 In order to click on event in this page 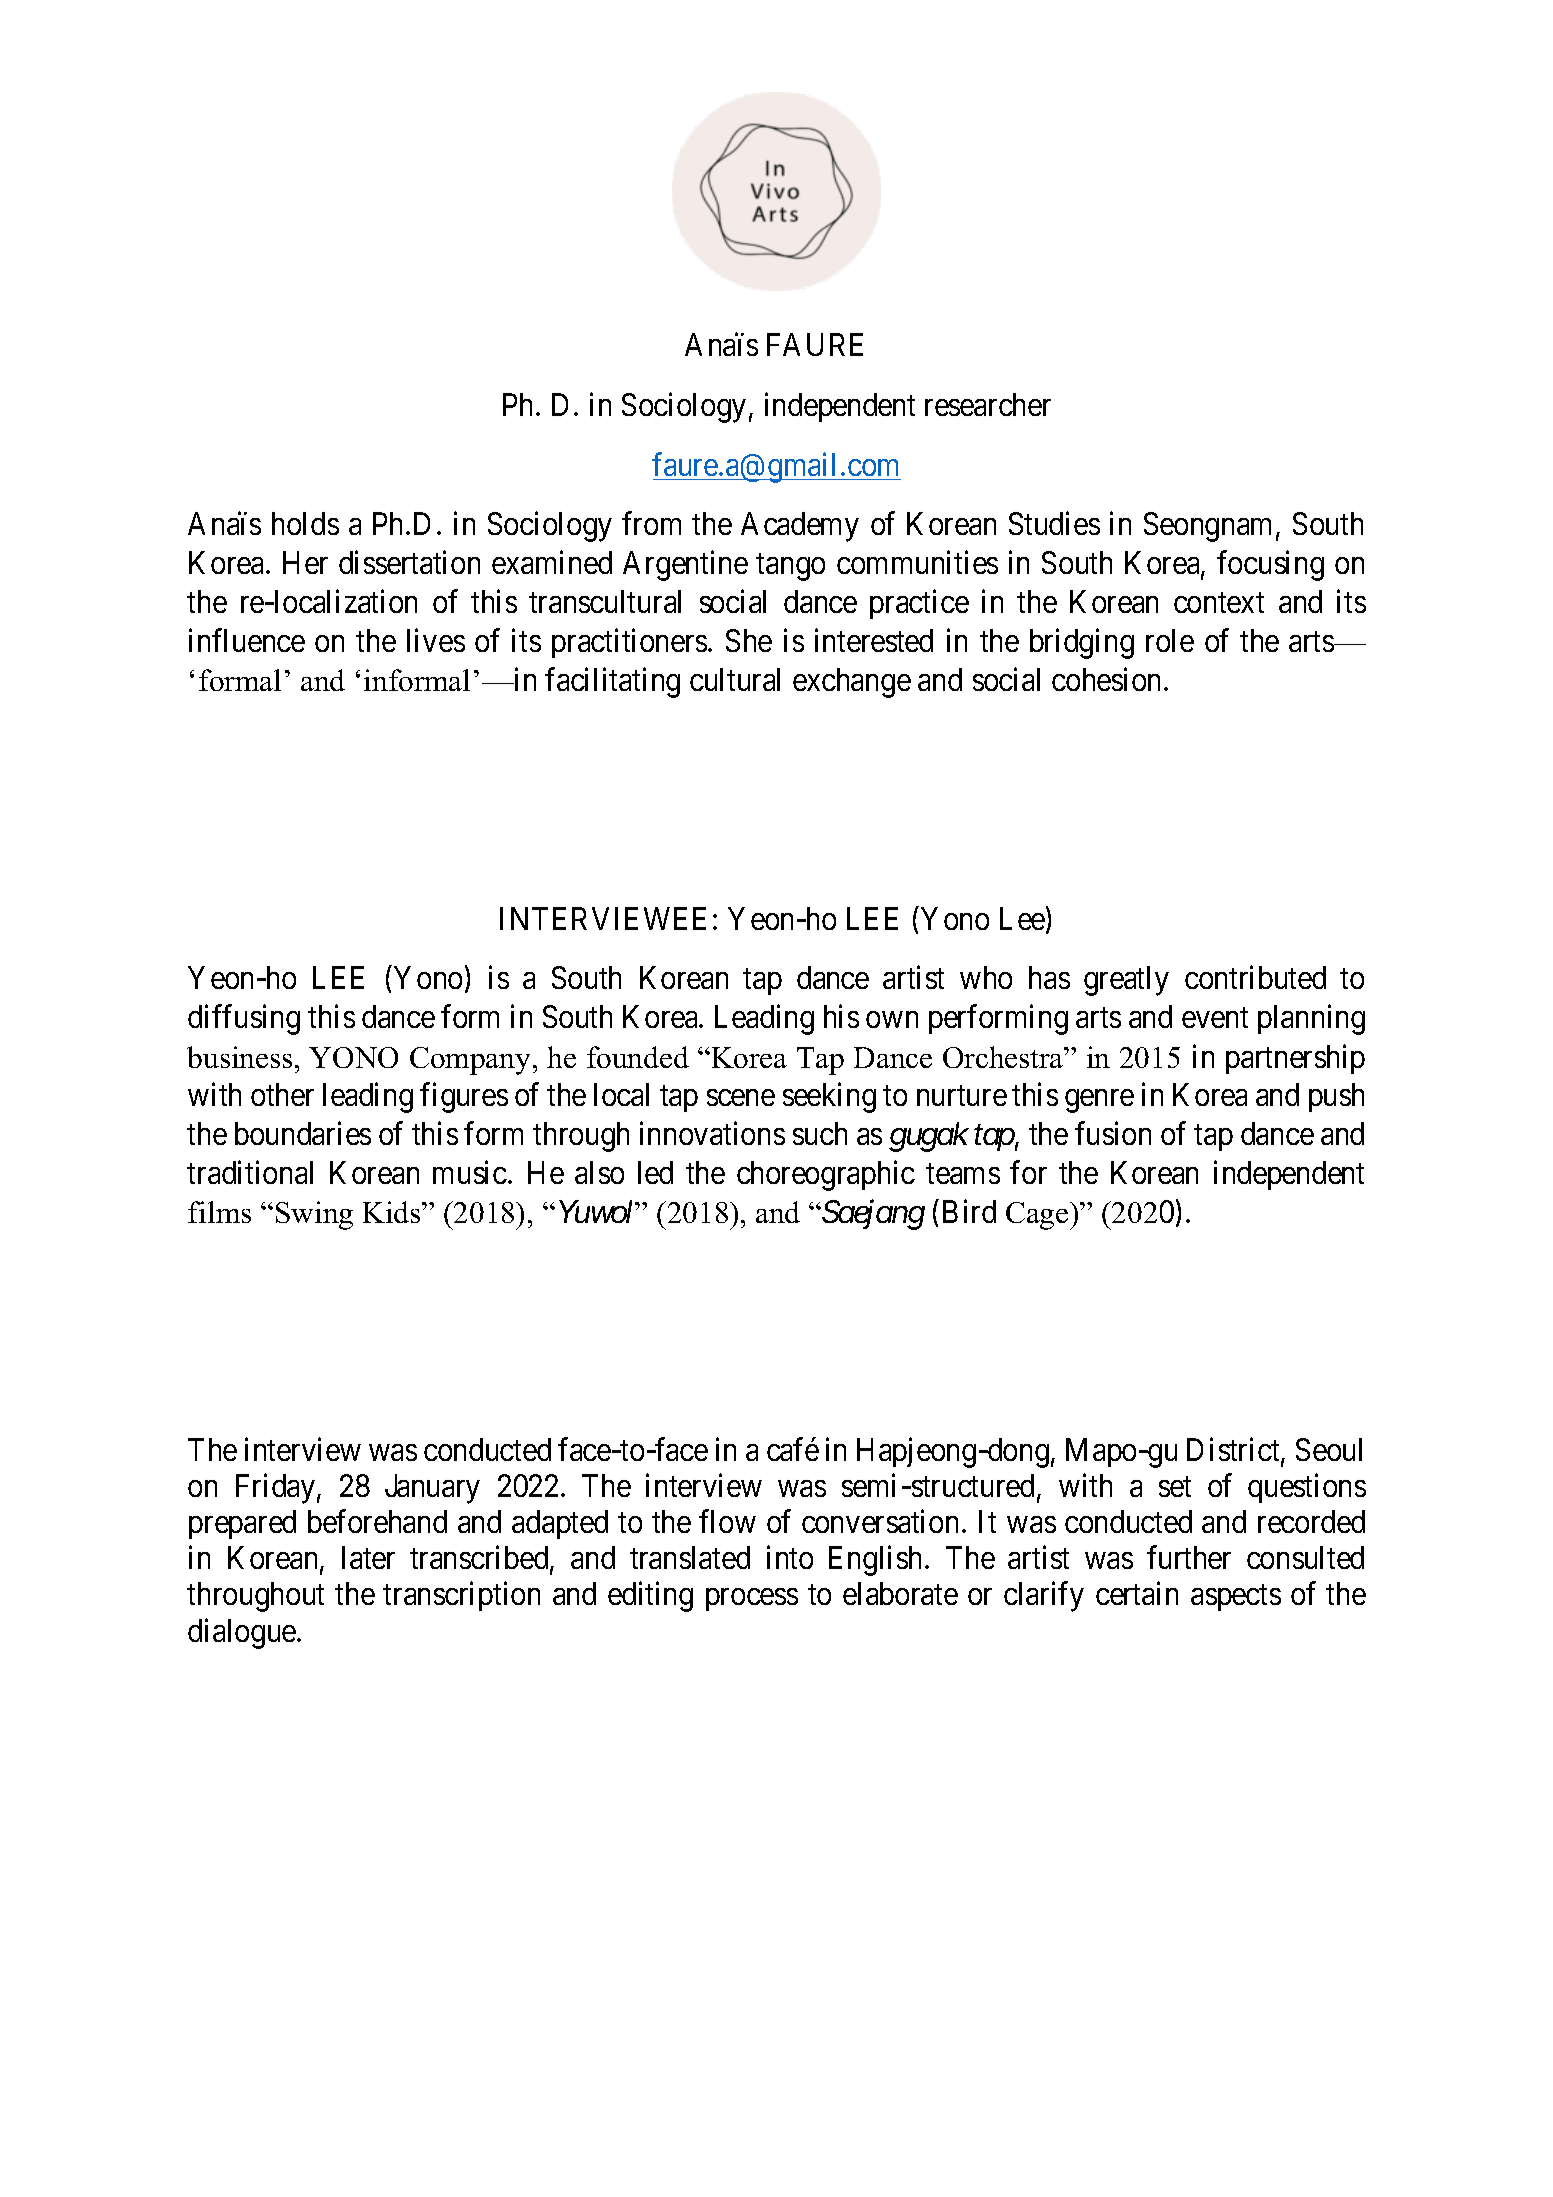, I will do `click(1215, 1018)`.
